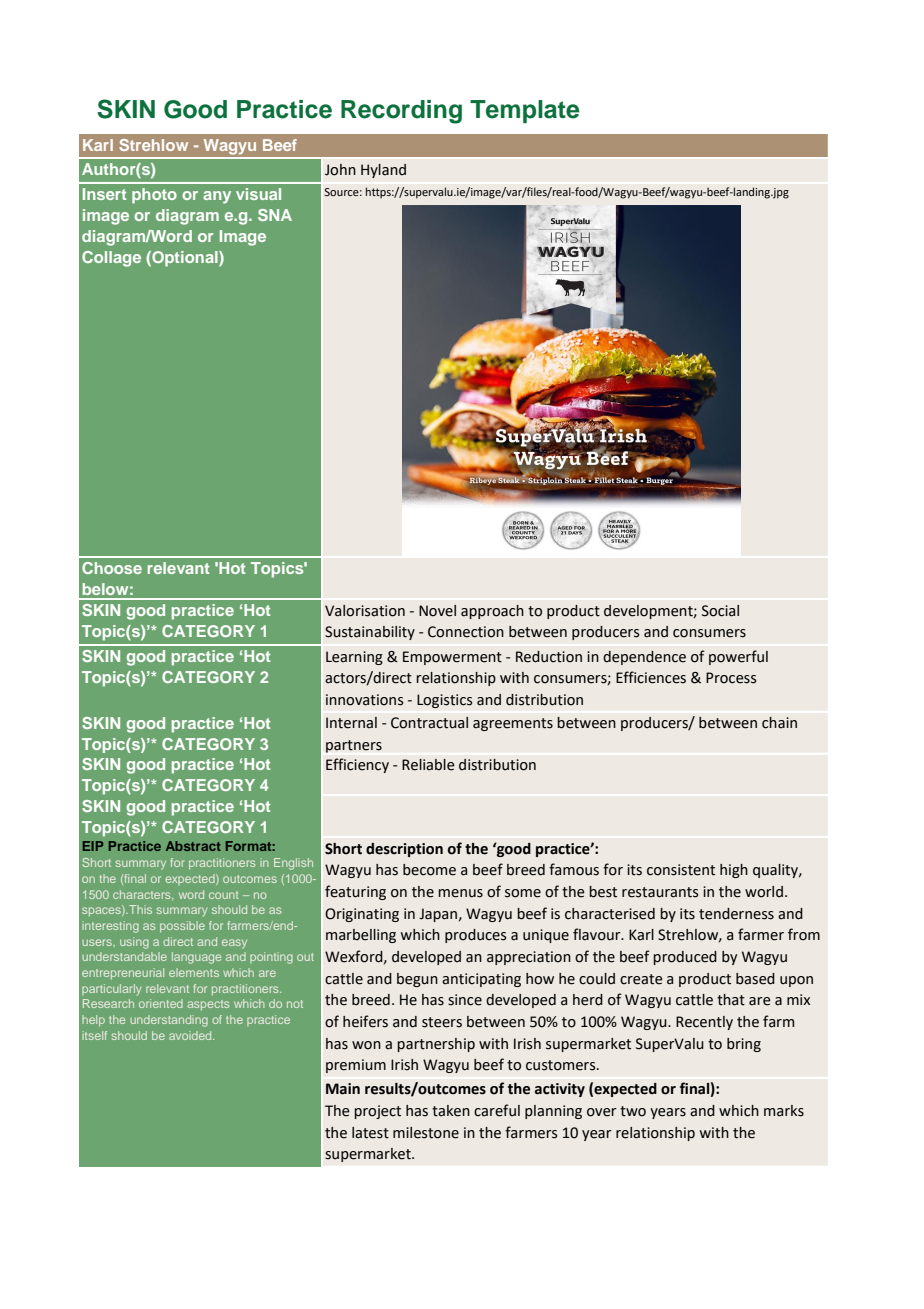 The height and width of the document is (1309, 924). What do you see at coordinates (451, 1111) in the document?
I see `taken` at bounding box center [451, 1111].
